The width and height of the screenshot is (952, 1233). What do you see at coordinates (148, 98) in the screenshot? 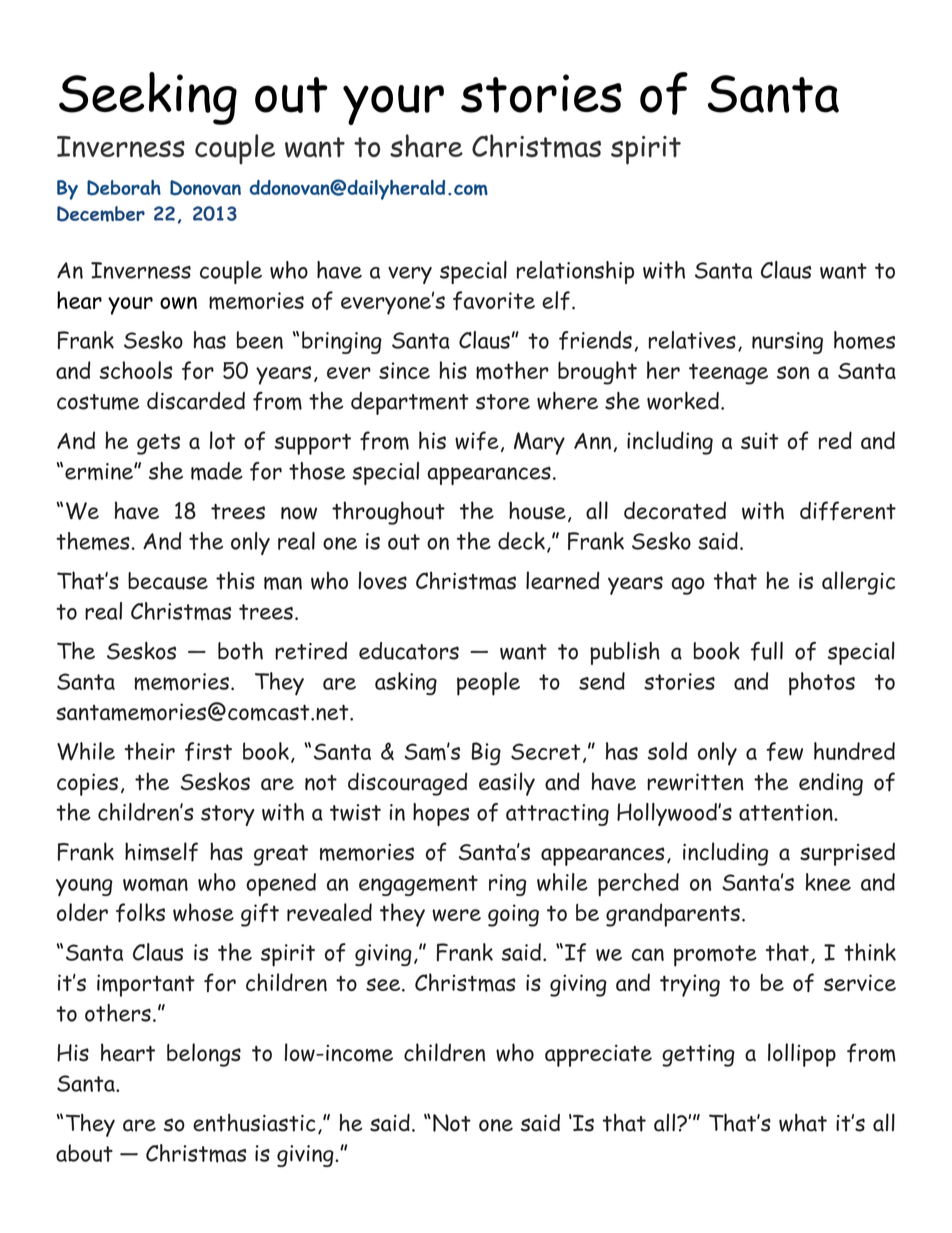
I see `Seeking` at bounding box center [148, 98].
